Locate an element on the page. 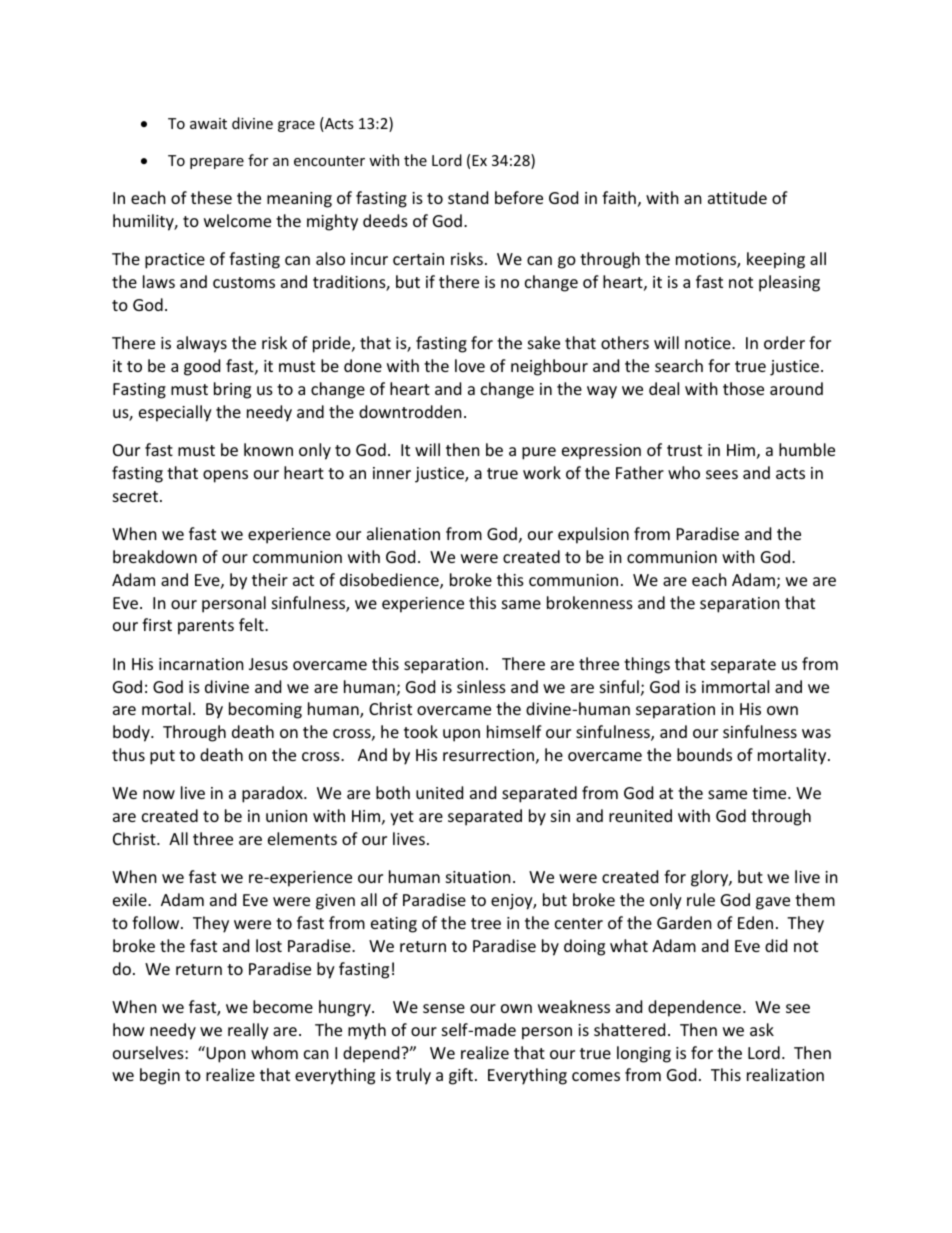 The image size is (952, 1233). good is located at coordinates (202, 367).
